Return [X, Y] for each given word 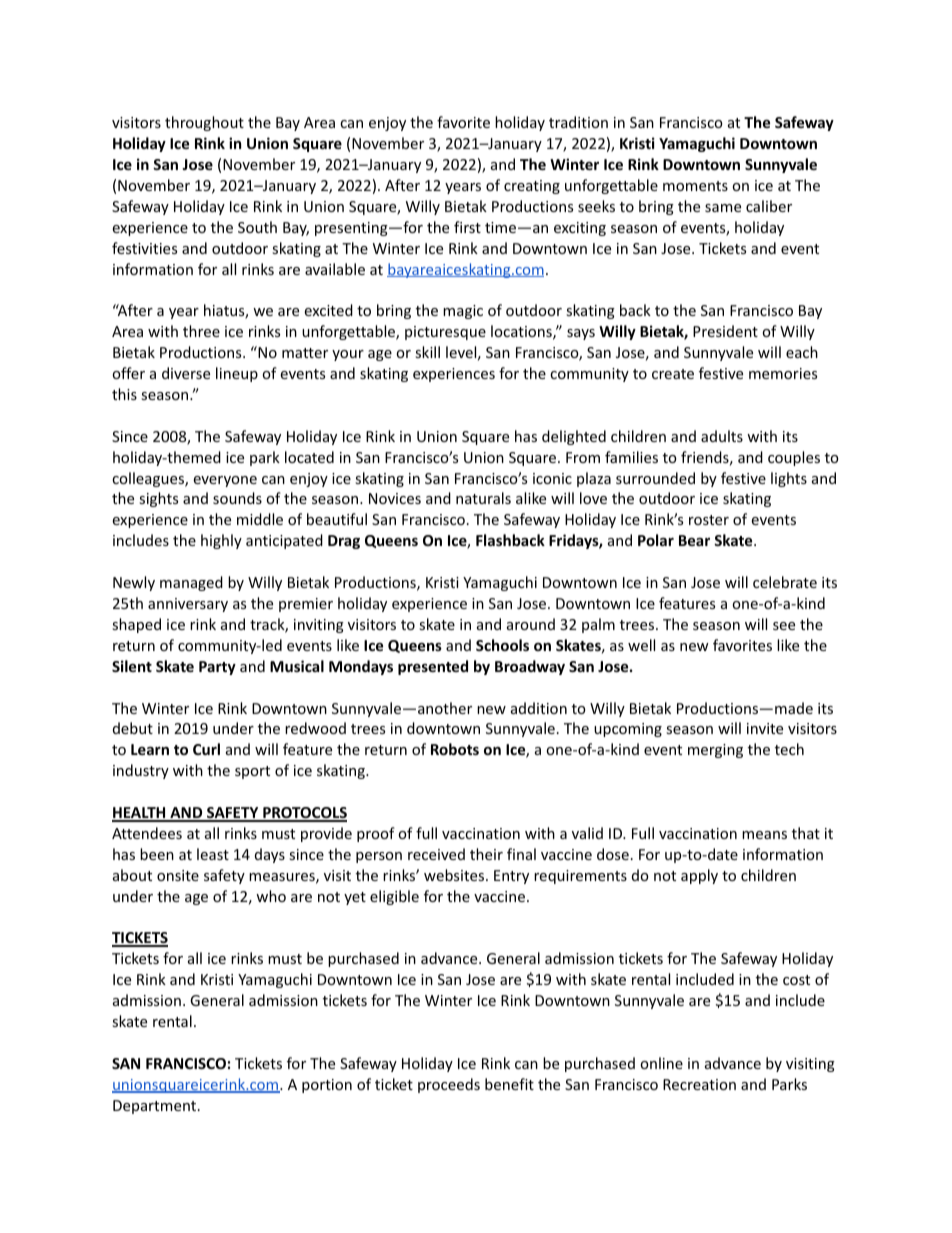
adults [722, 436]
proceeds [449, 1085]
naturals [483, 498]
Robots [455, 749]
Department [156, 1107]
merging [715, 751]
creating [532, 187]
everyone [225, 481]
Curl [206, 749]
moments [695, 186]
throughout [204, 123]
